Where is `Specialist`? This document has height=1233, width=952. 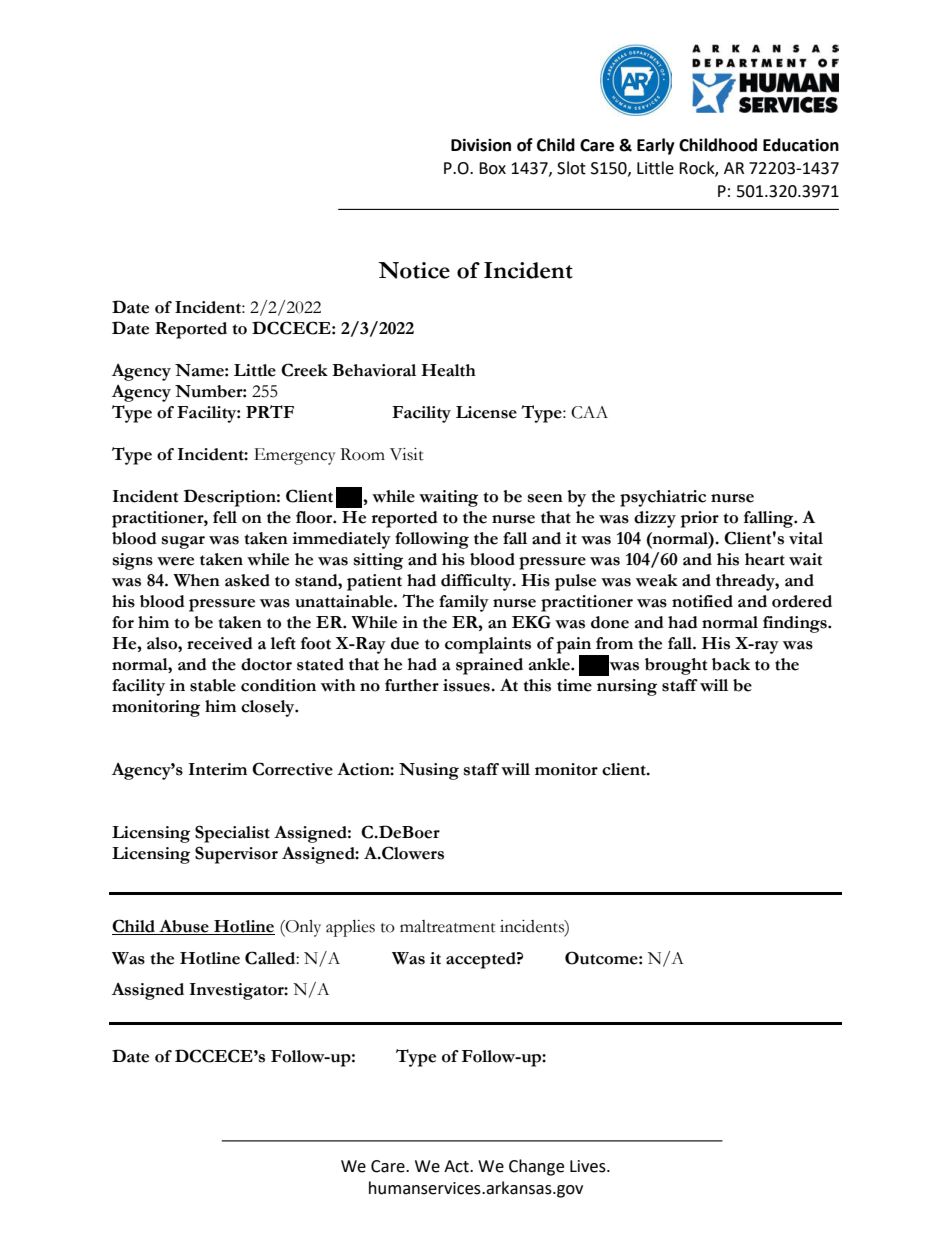 Specialist is located at coordinates (232, 834).
